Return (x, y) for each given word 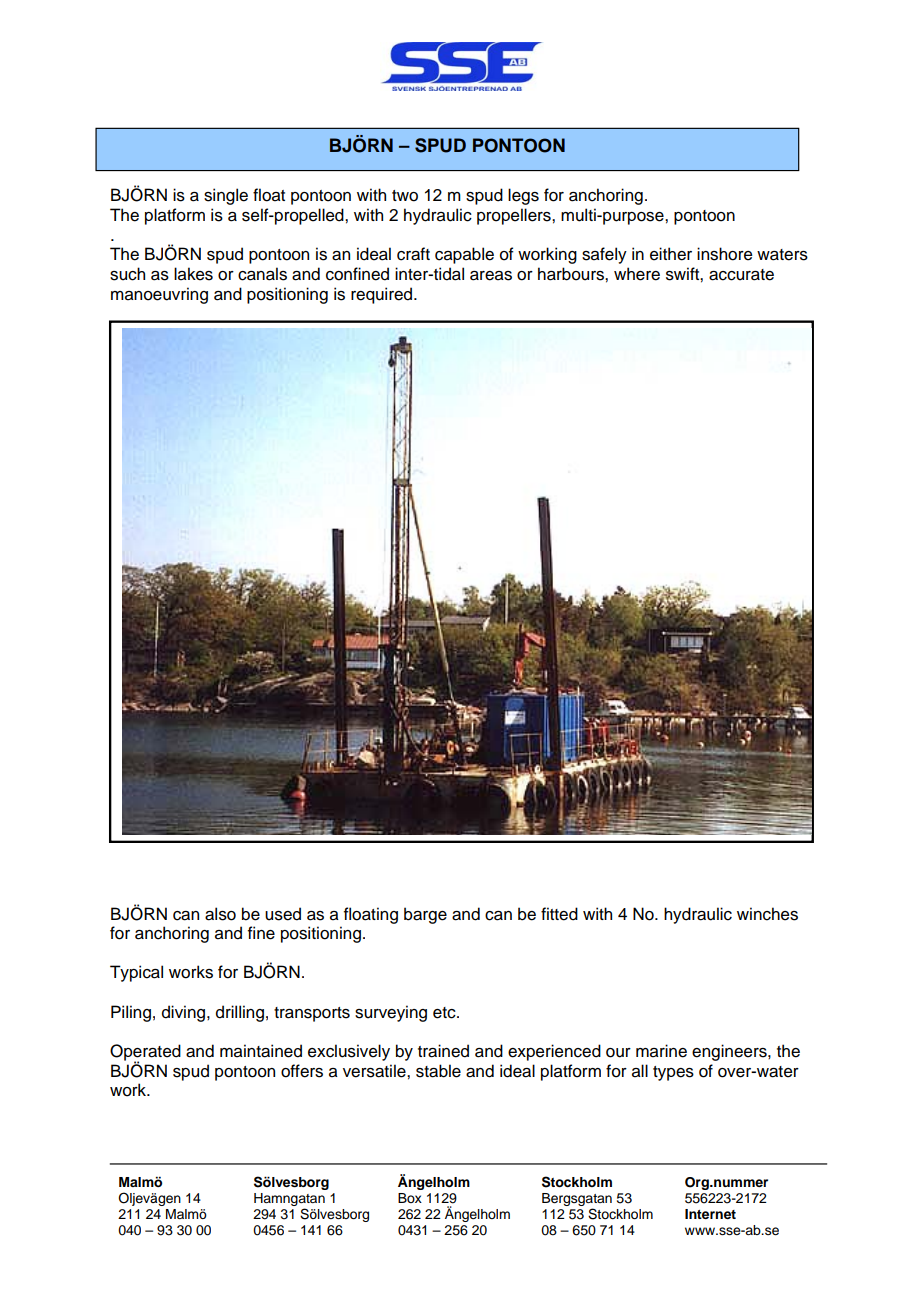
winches (767, 914)
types (673, 1073)
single (226, 196)
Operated (145, 1053)
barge (425, 915)
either (671, 254)
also (220, 914)
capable (464, 255)
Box (410, 1198)
